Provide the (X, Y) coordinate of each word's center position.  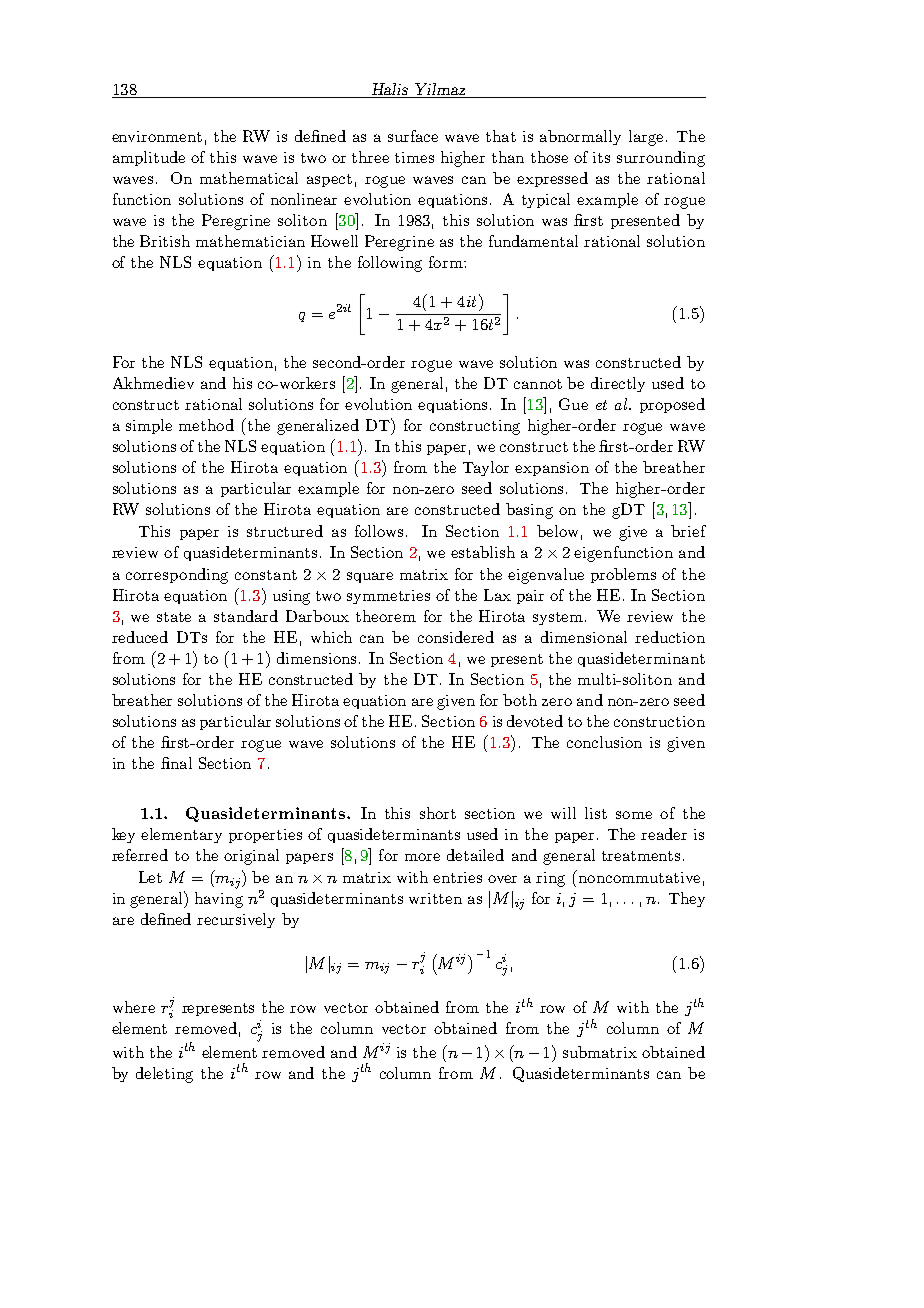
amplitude (149, 158)
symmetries (388, 597)
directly (618, 384)
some (634, 815)
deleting (164, 1075)
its (601, 157)
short (438, 813)
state (174, 617)
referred (140, 855)
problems (623, 575)
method (206, 425)
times (414, 157)
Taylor (486, 468)
